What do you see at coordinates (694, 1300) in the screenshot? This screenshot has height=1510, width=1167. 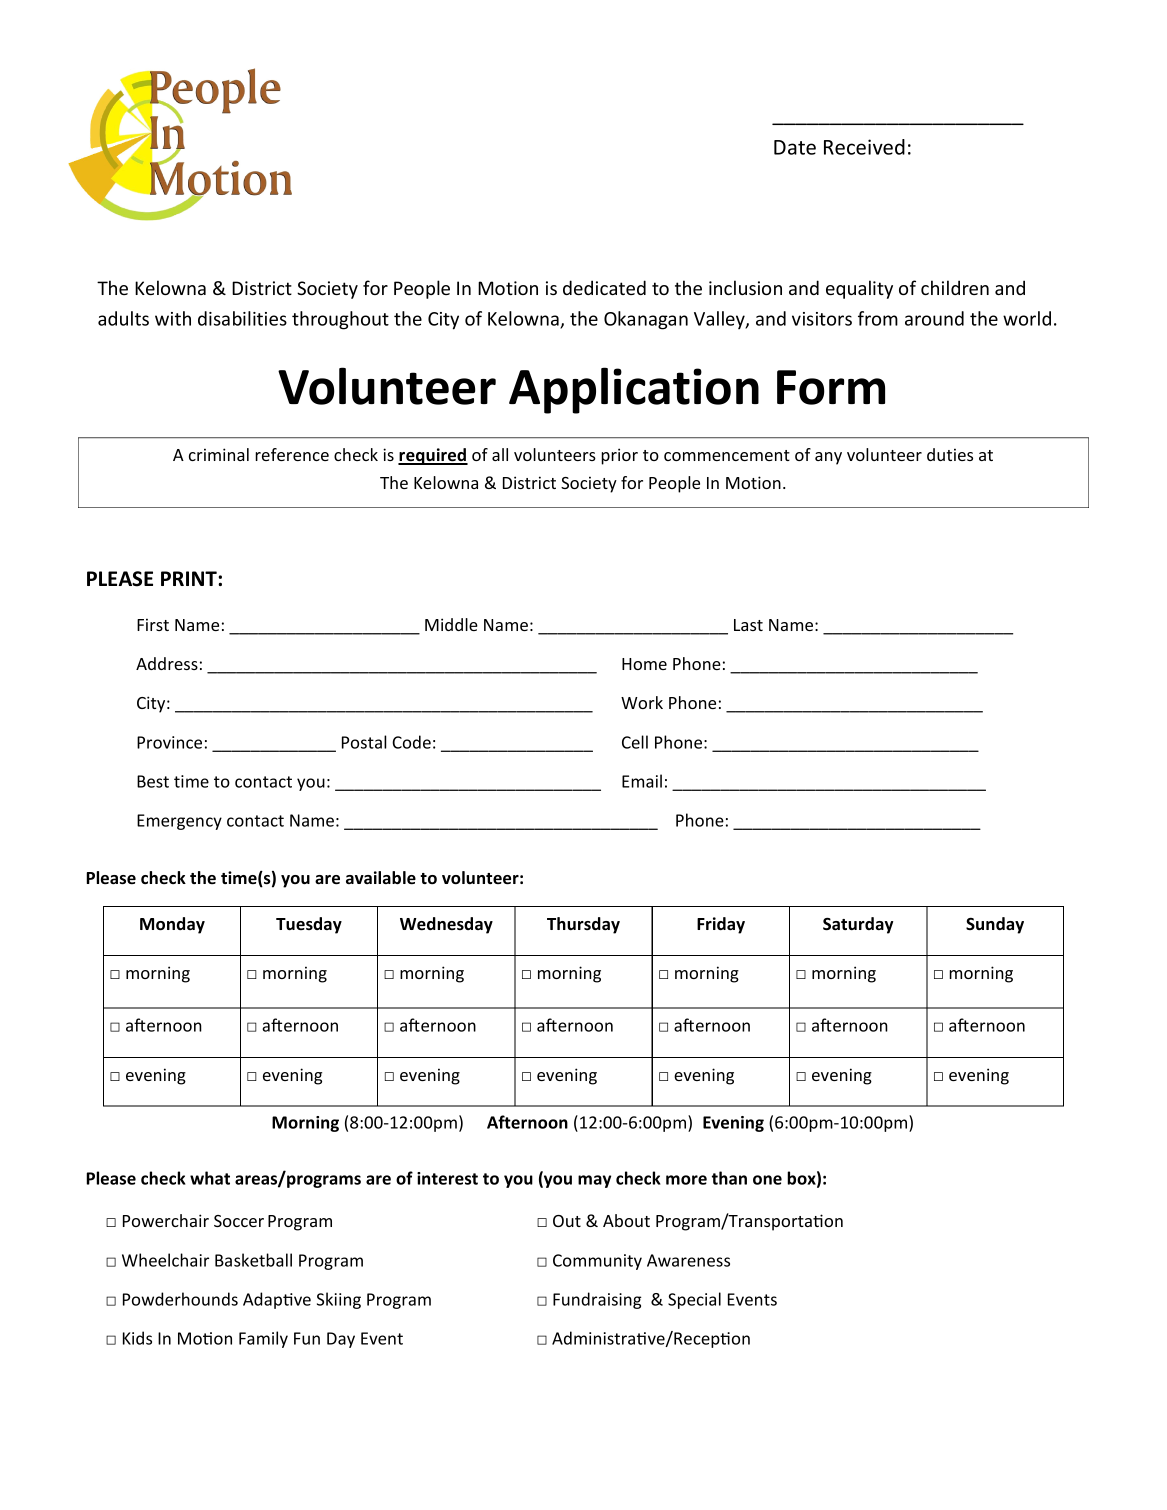 I see `Special` at bounding box center [694, 1300].
